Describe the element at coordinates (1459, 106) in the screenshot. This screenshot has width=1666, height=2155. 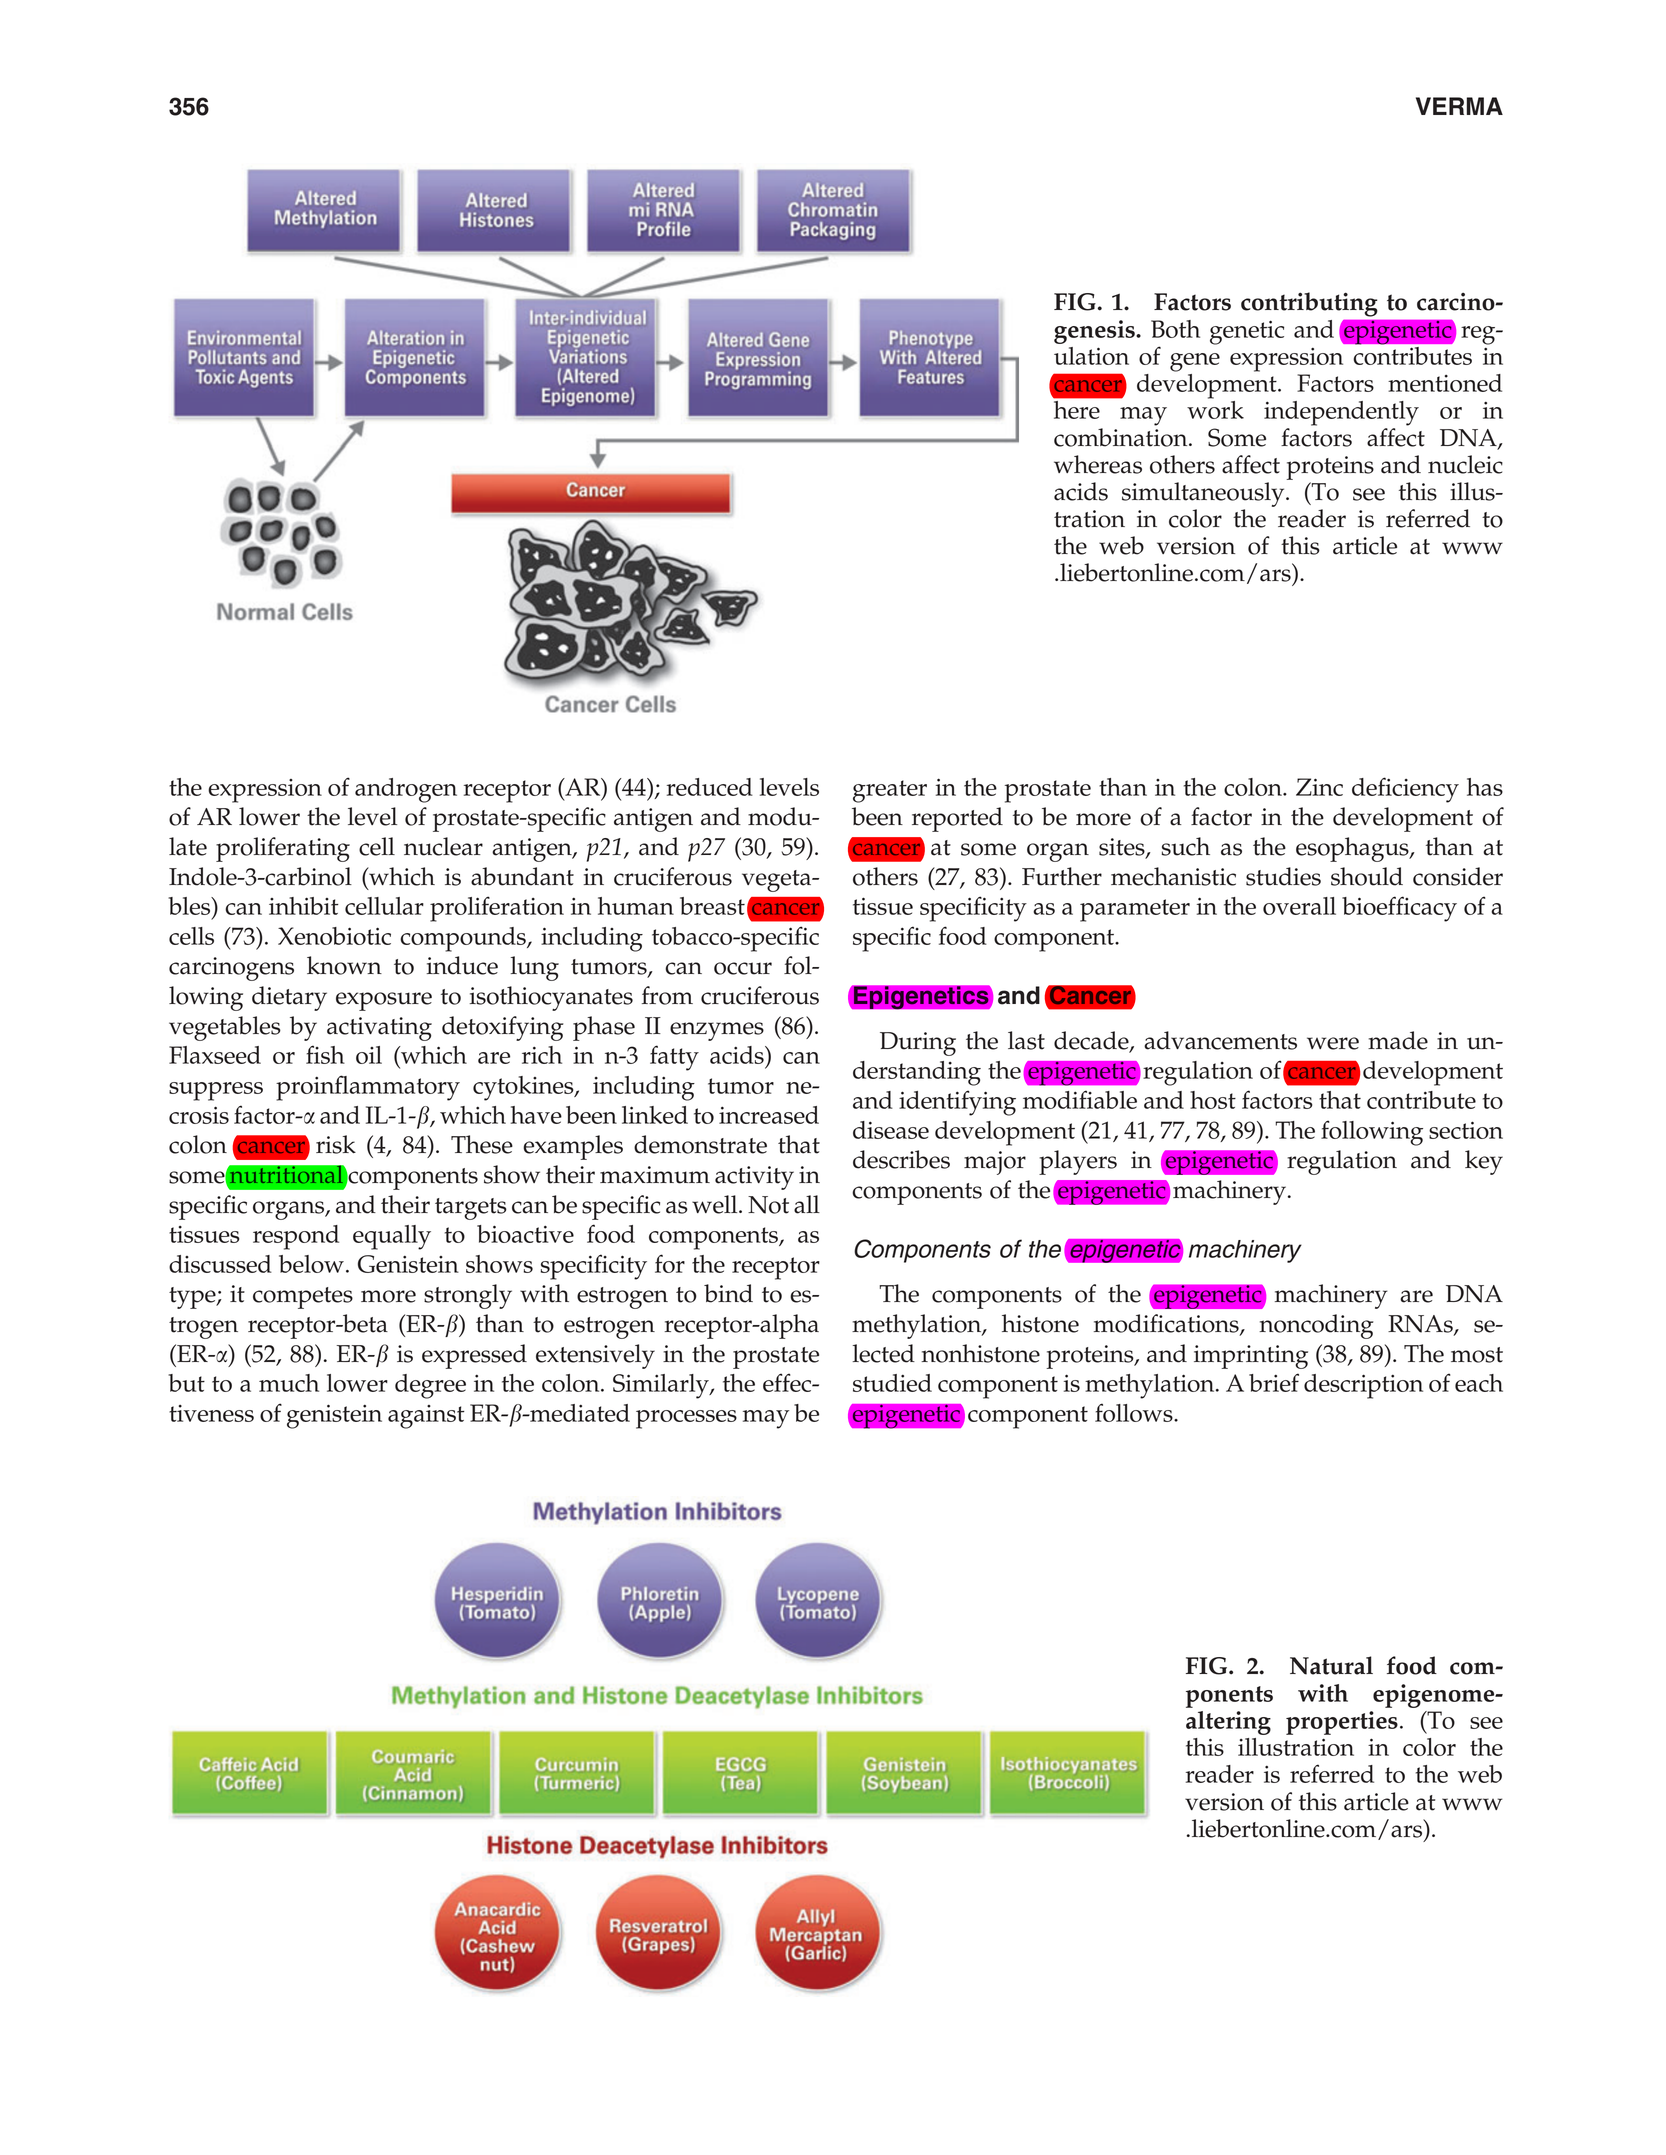
I see `VERMA` at that location.
